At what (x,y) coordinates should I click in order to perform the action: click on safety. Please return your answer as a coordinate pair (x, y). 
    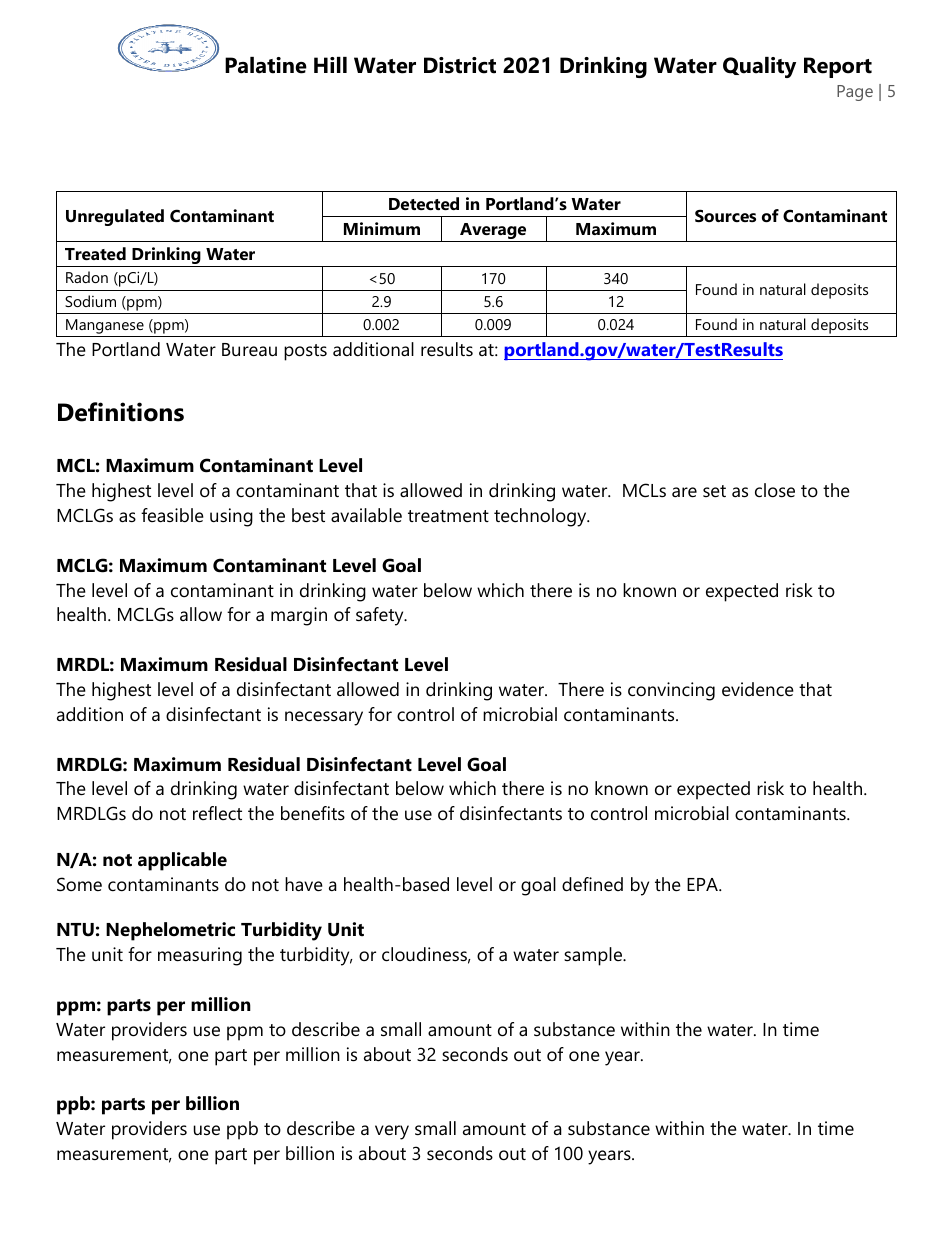
    Looking at the image, I should click on (381, 616).
